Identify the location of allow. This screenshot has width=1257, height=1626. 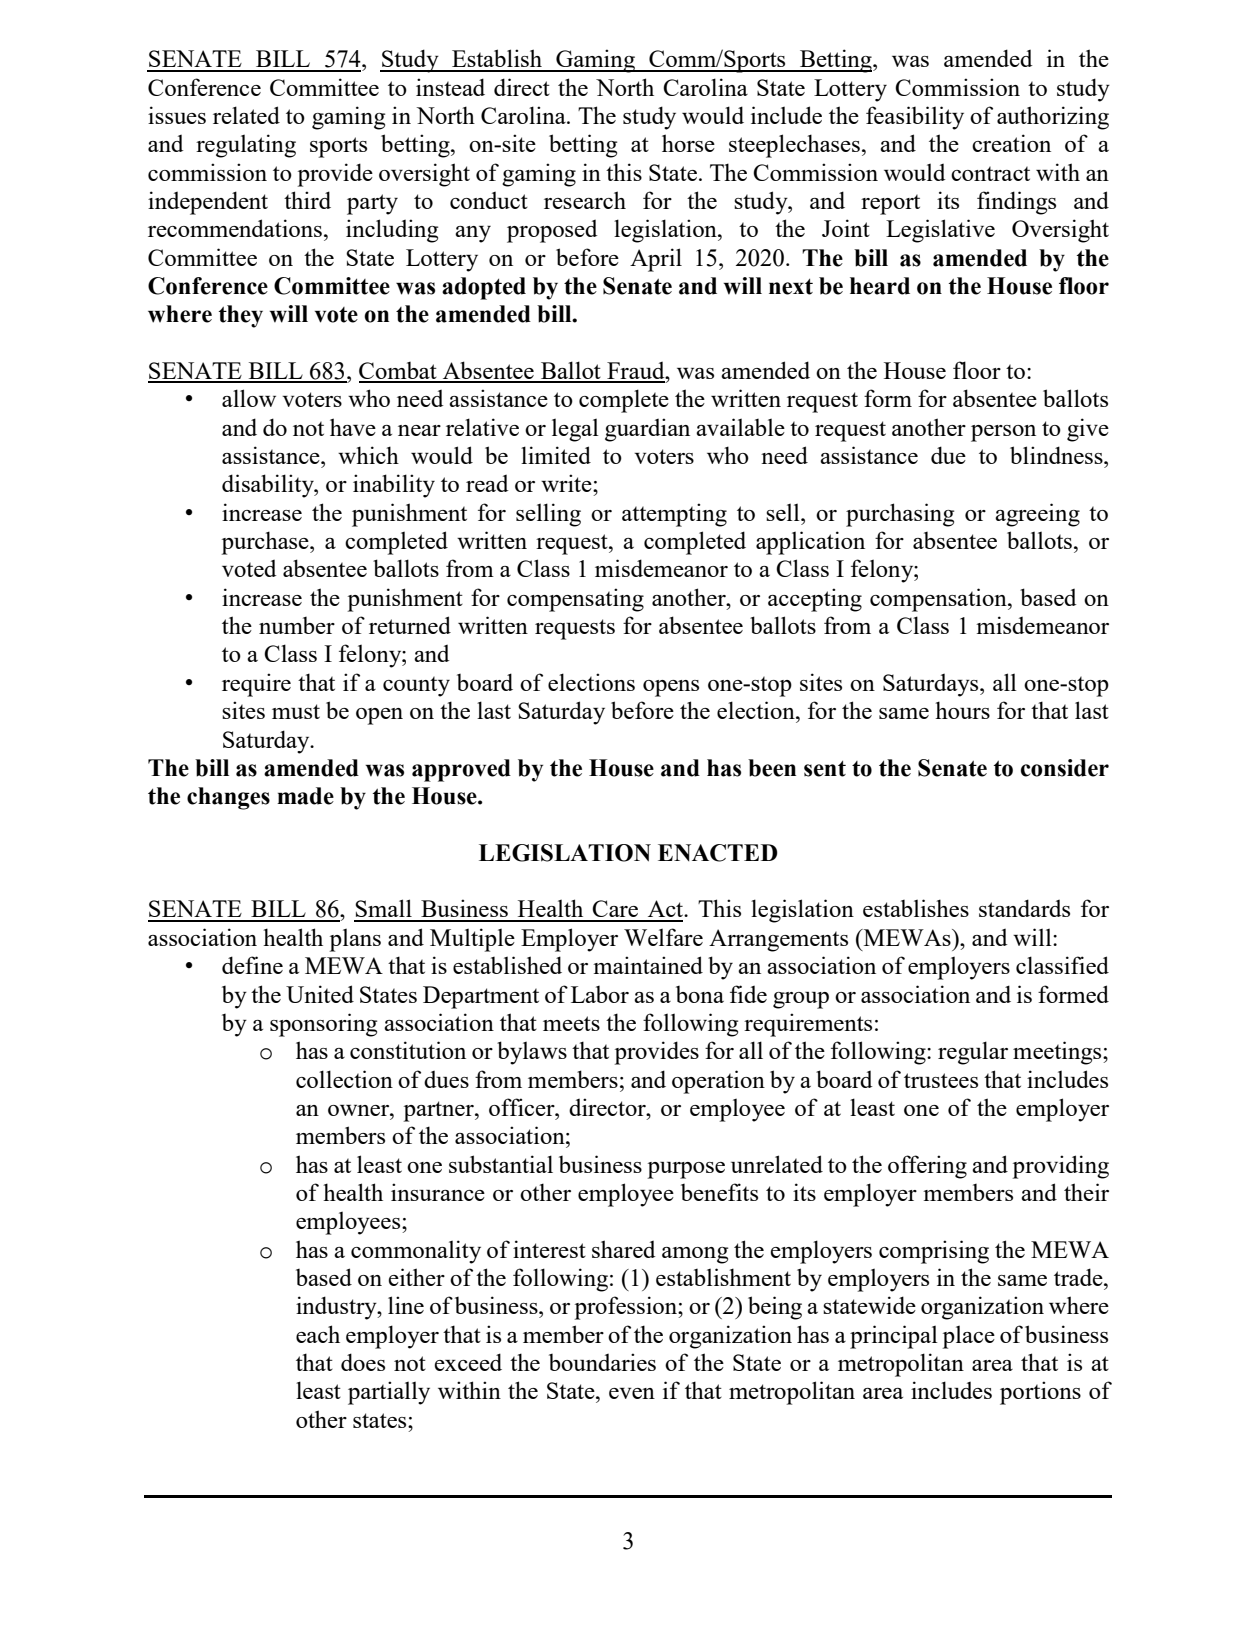
(249, 398).
